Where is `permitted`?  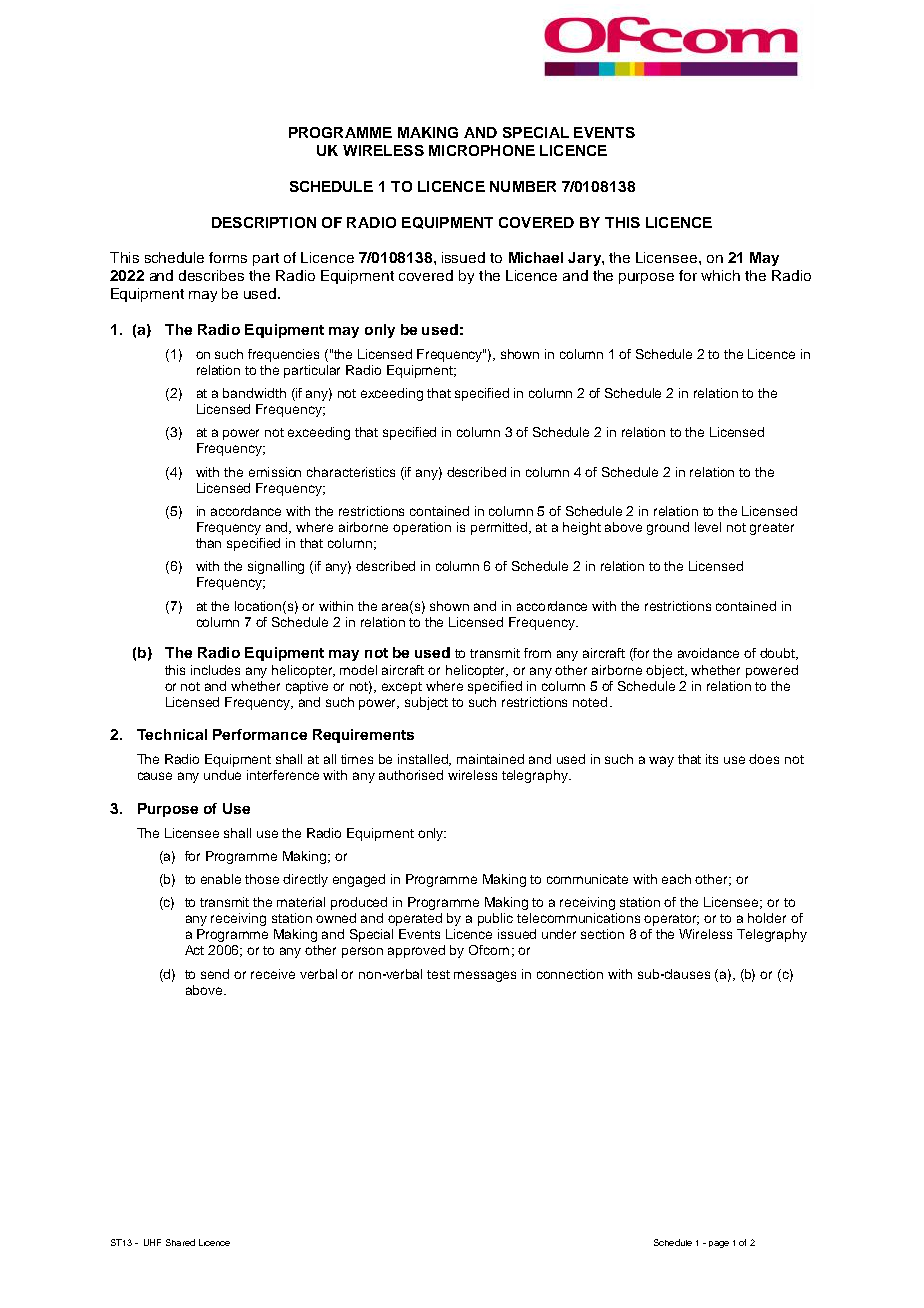
permitted is located at coordinates (500, 528).
